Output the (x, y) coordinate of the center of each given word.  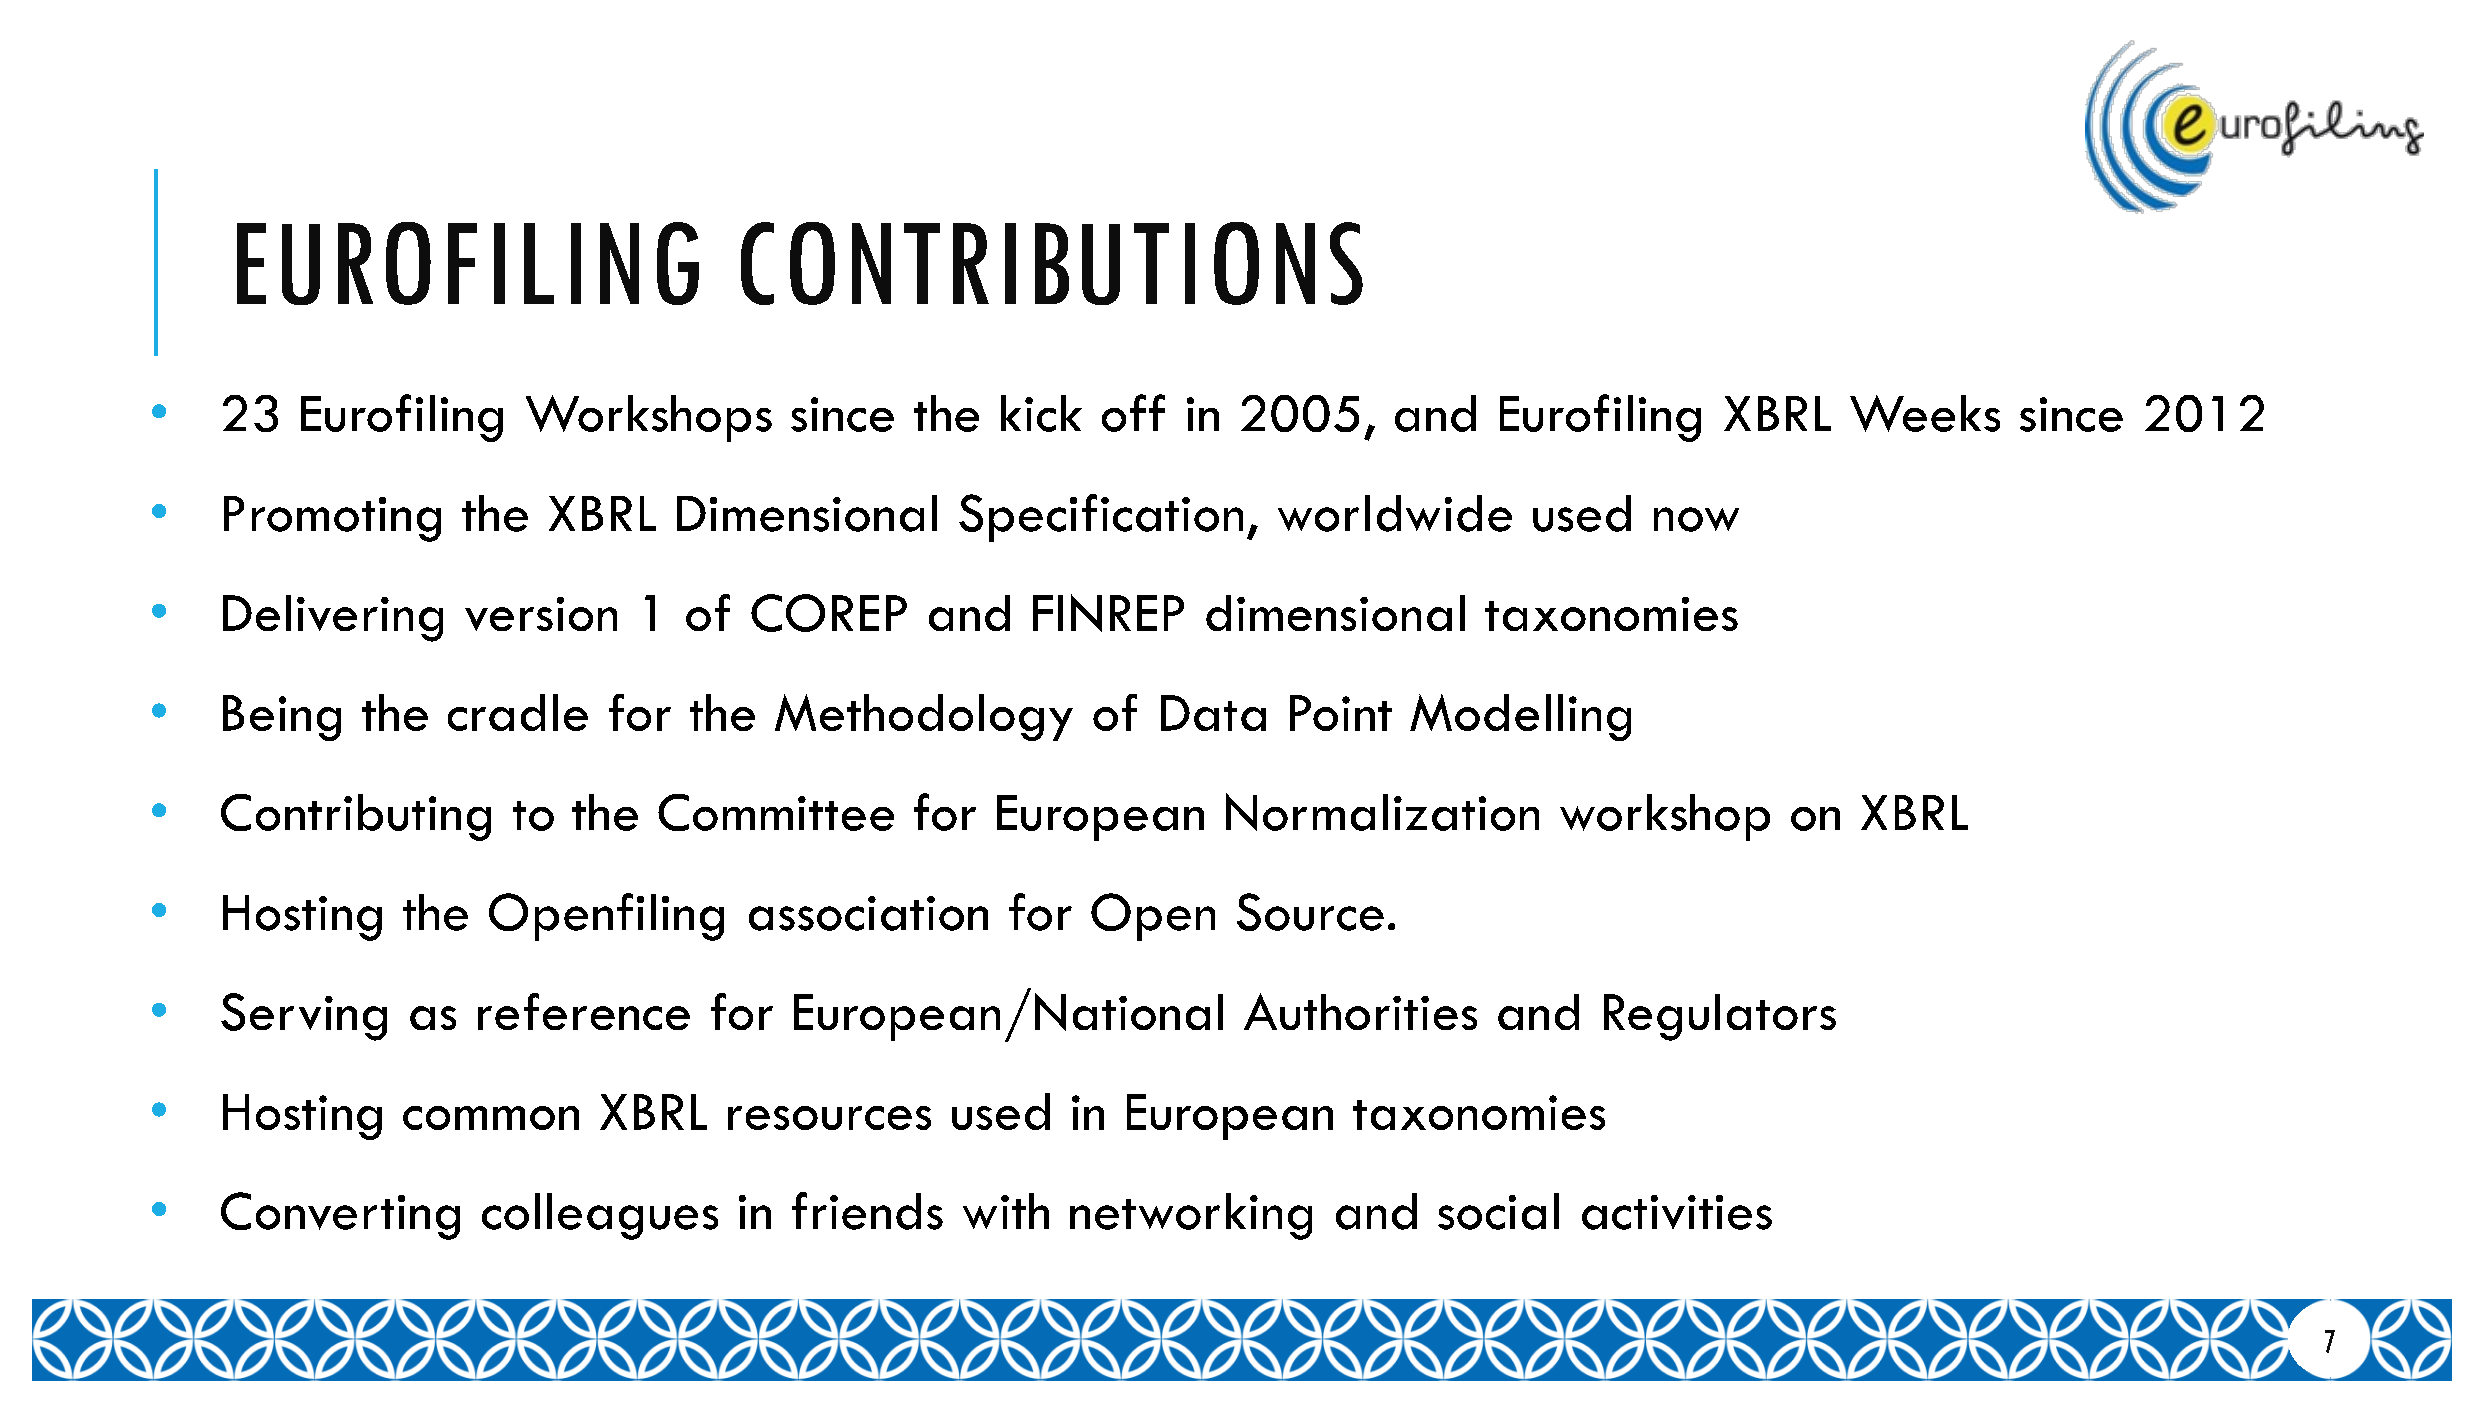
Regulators (1720, 1017)
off (1133, 413)
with (1006, 1211)
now (1696, 519)
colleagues (600, 1216)
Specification (1101, 518)
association (868, 913)
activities (1677, 1212)
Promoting (332, 519)
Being (282, 718)
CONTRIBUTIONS (1052, 263)
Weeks (1925, 413)
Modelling (1520, 717)
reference (584, 1011)
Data (1213, 713)
